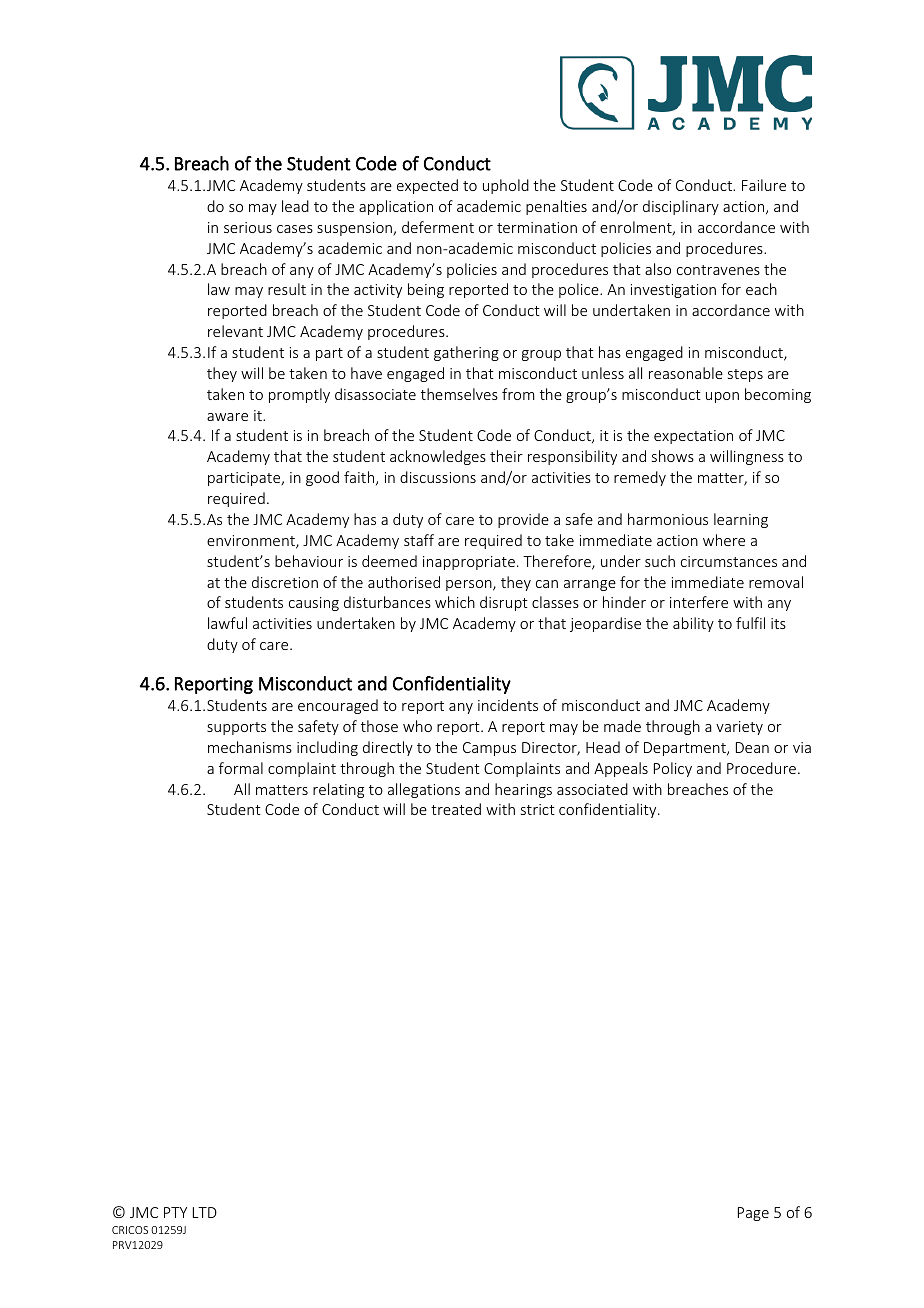 This image has height=1308, width=924. What do you see at coordinates (456, 809) in the image?
I see `treated` at bounding box center [456, 809].
